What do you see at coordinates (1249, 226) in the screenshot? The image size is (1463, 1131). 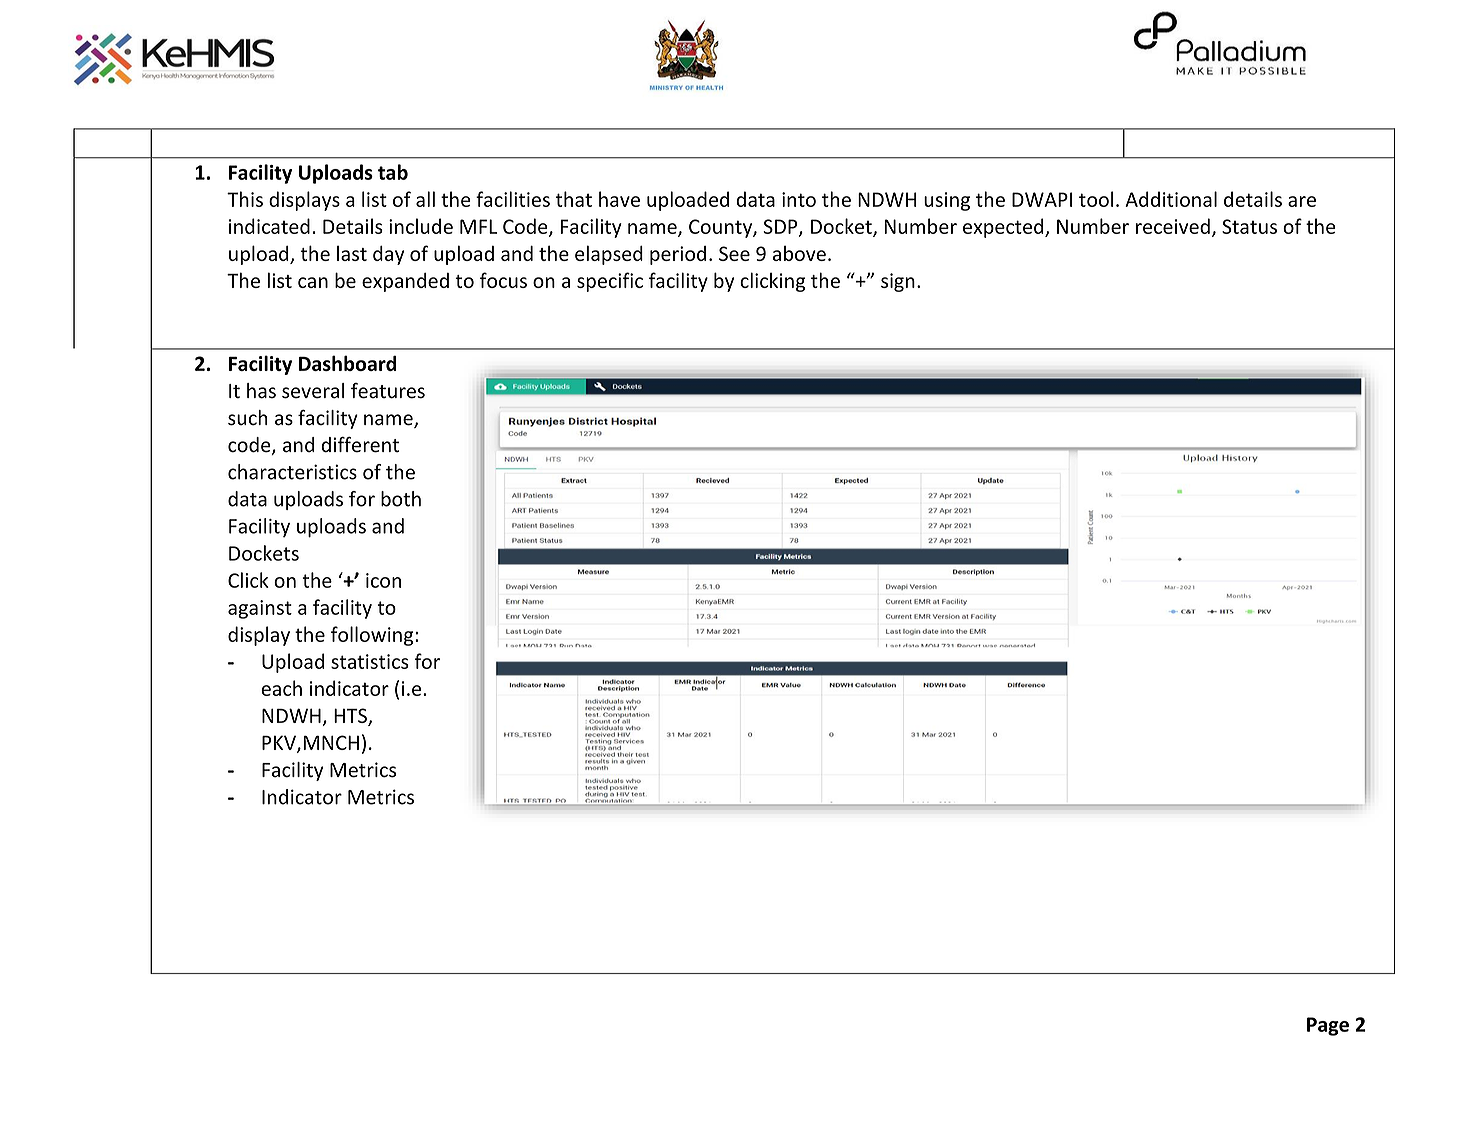 I see `Status` at bounding box center [1249, 226].
